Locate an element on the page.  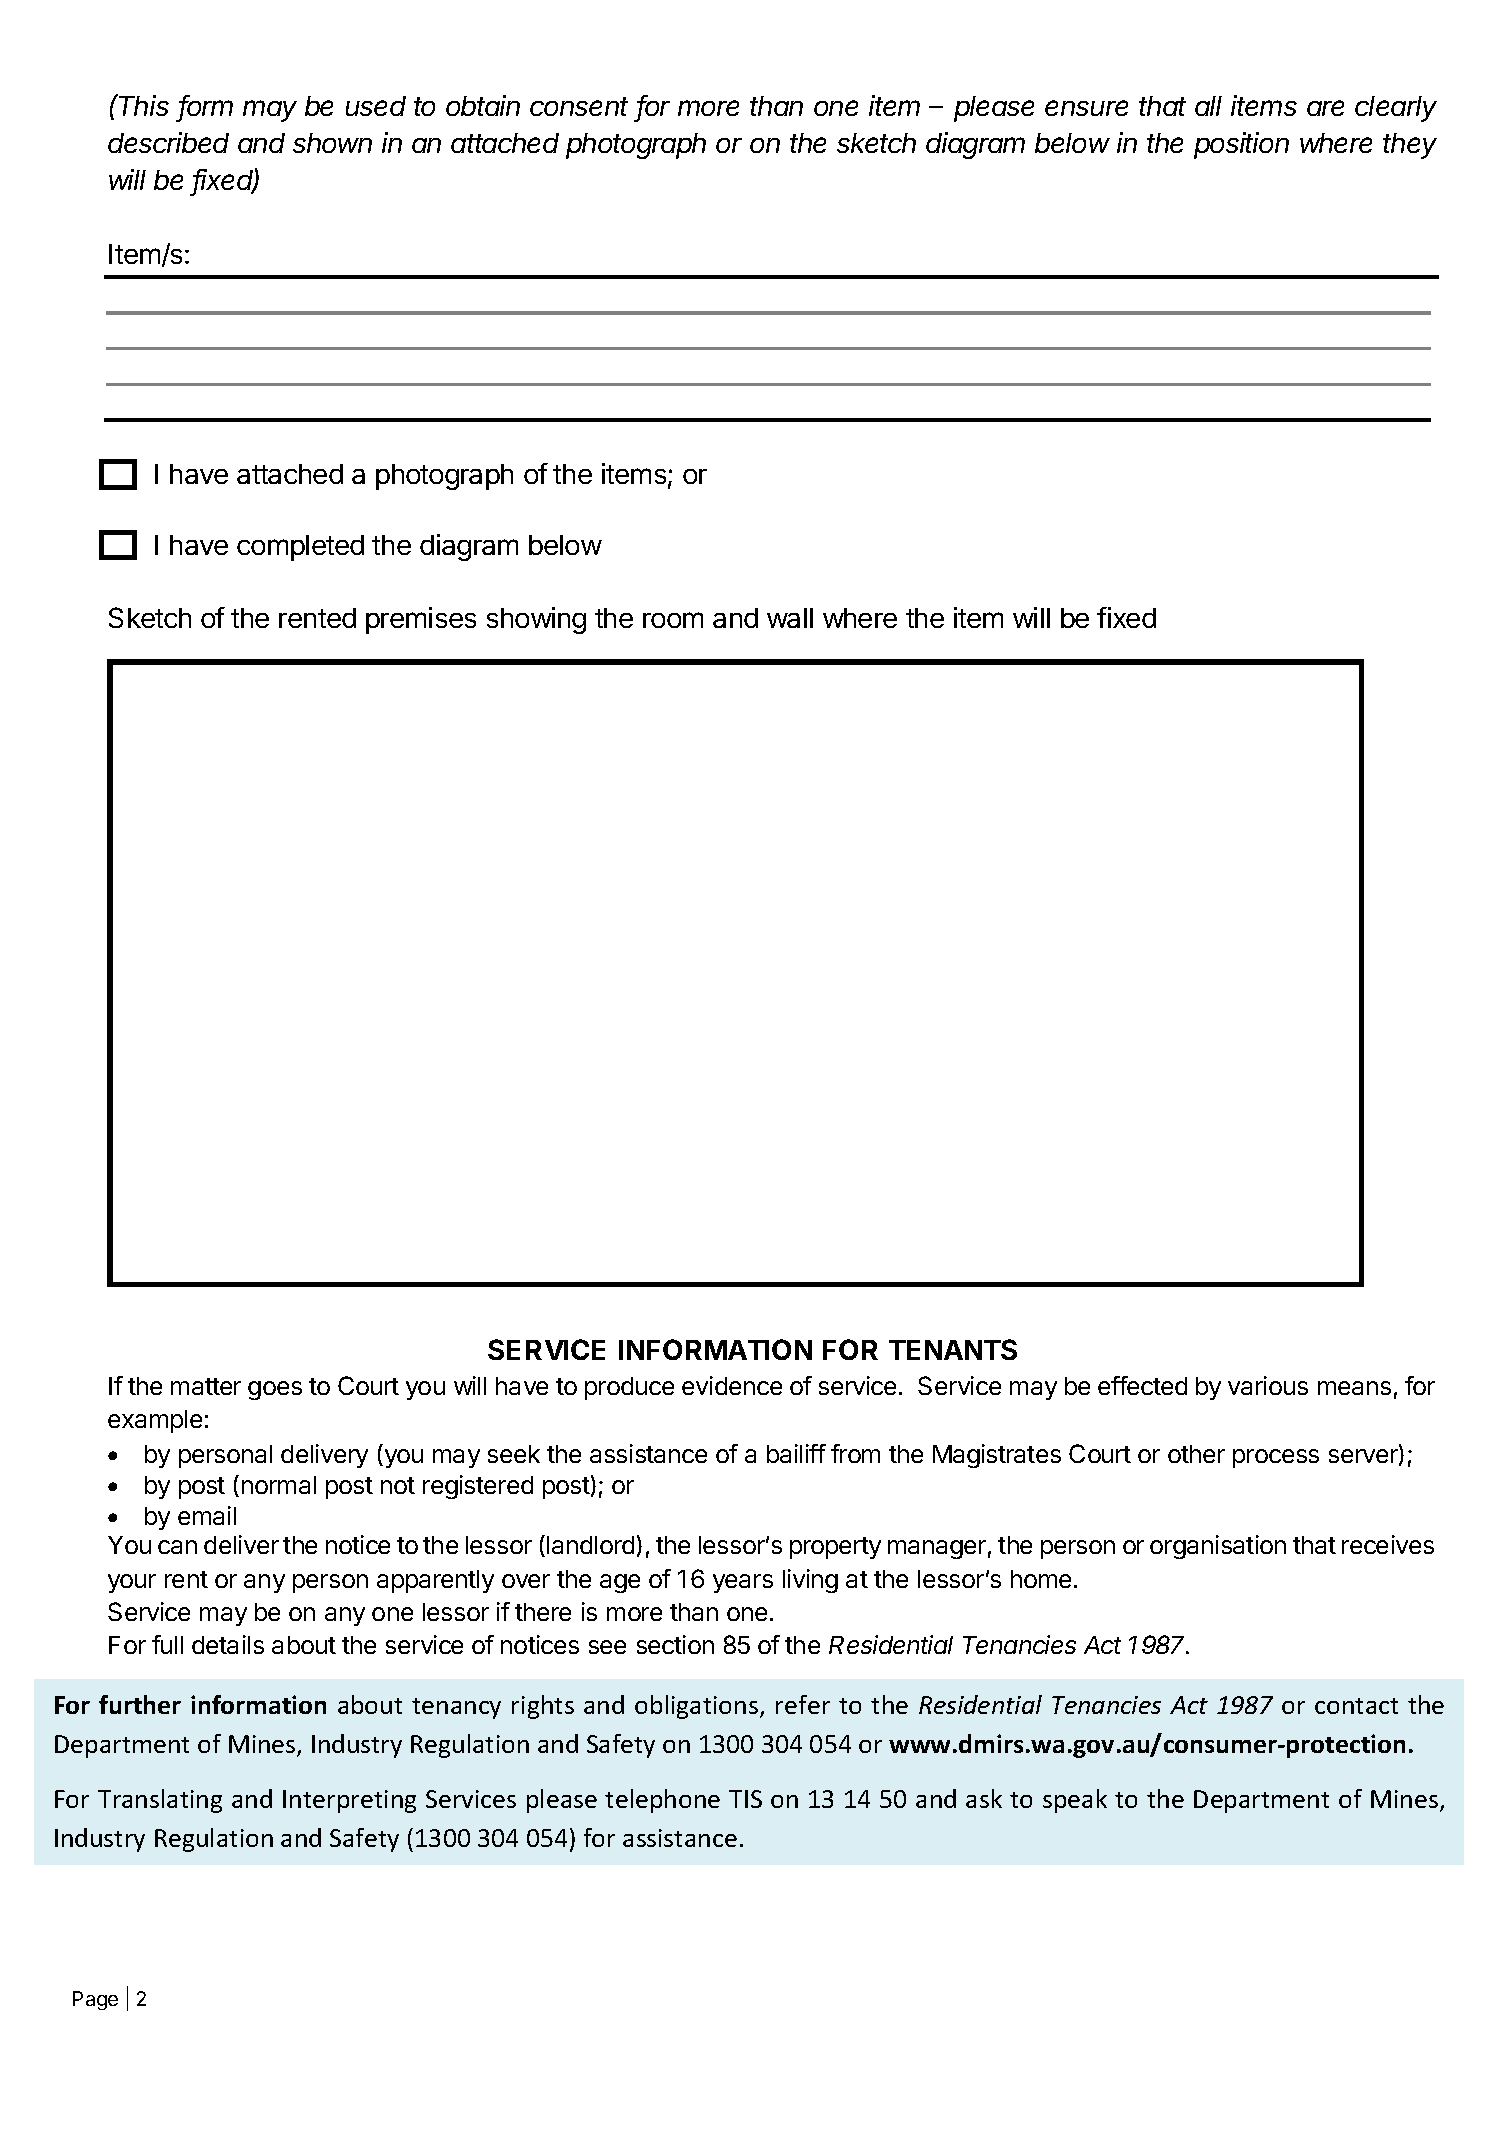
TIS is located at coordinates (745, 1799).
